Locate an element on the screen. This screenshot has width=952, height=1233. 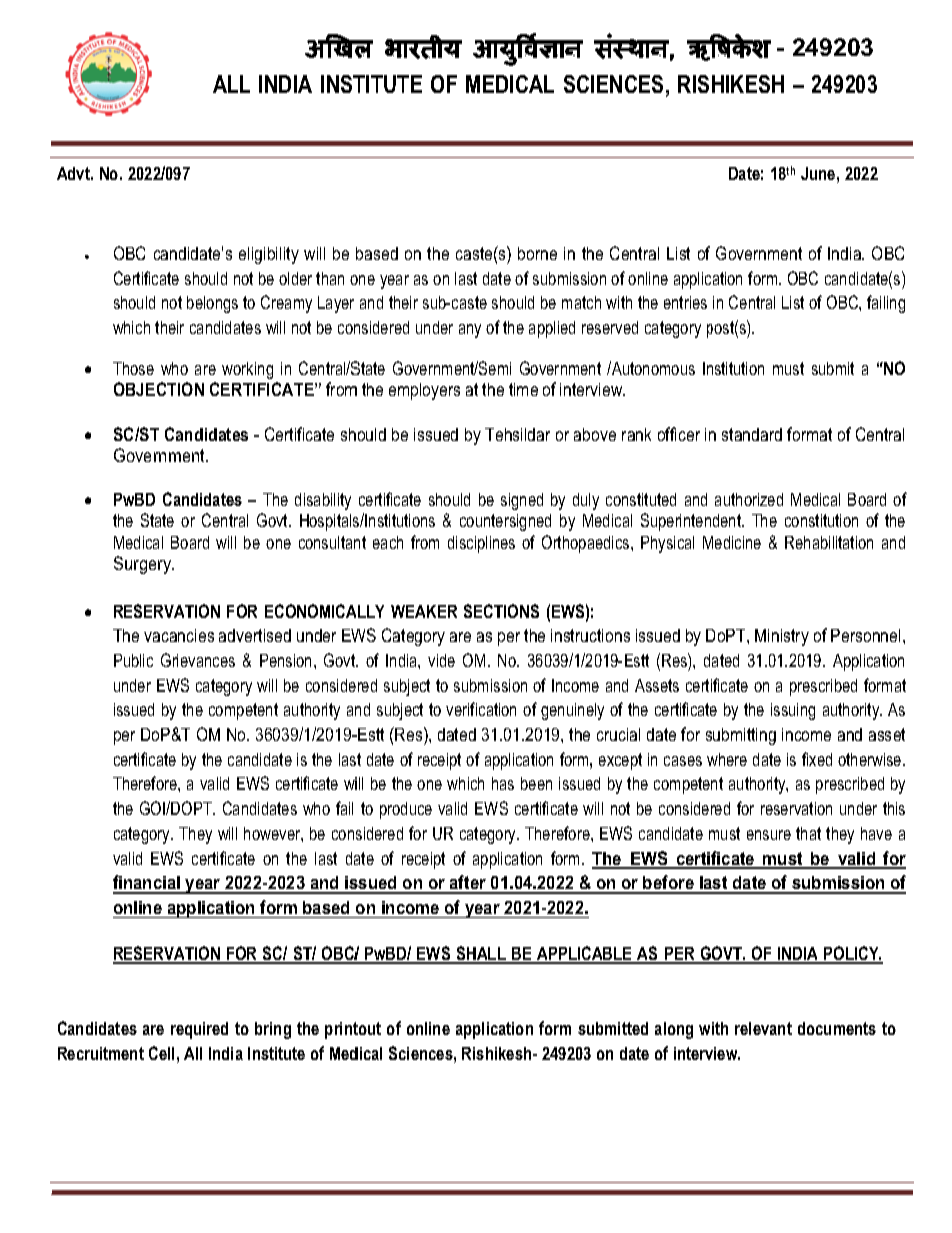
any is located at coordinates (470, 331).
